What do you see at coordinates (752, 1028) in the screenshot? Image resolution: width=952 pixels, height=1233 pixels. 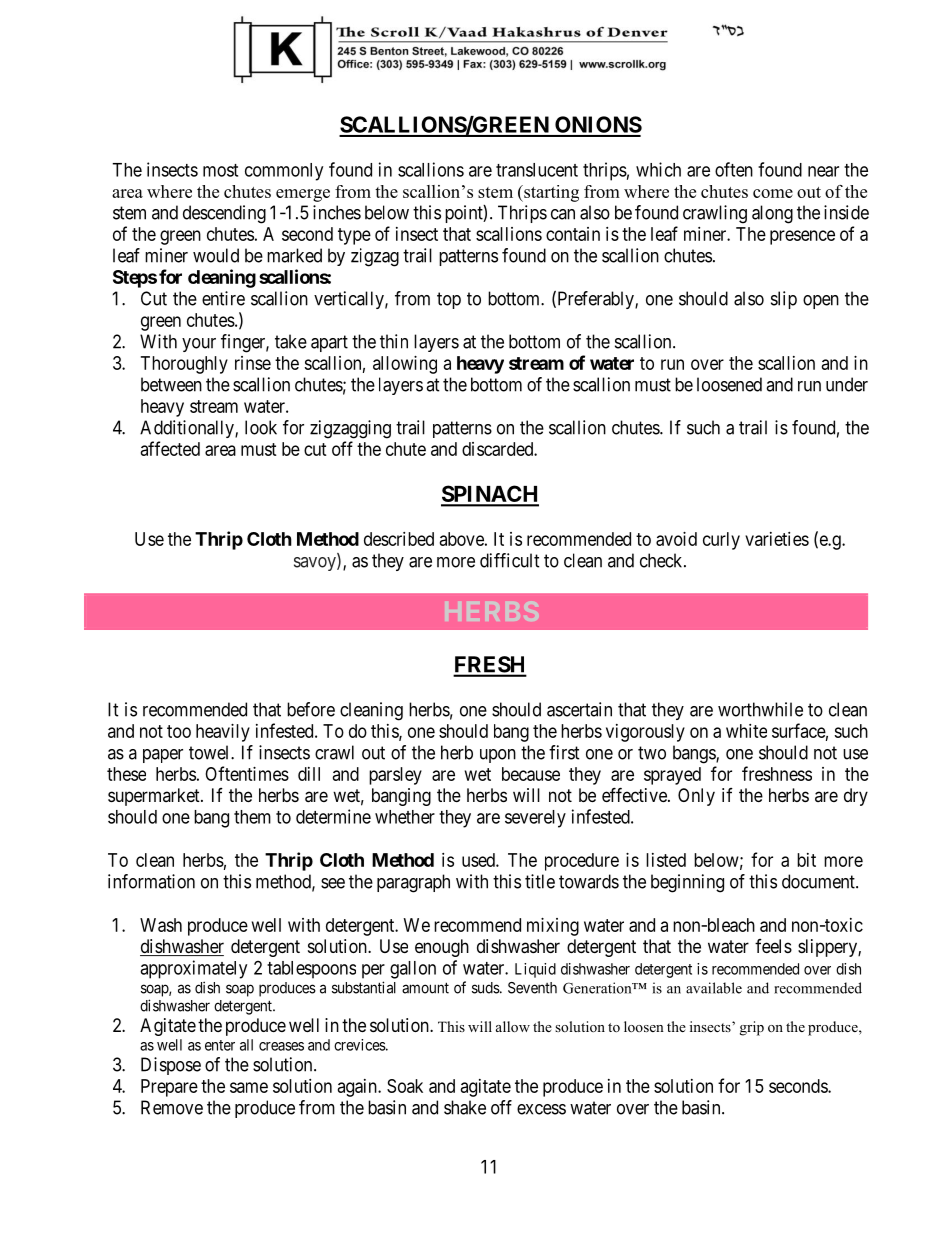 I see `grip` at bounding box center [752, 1028].
